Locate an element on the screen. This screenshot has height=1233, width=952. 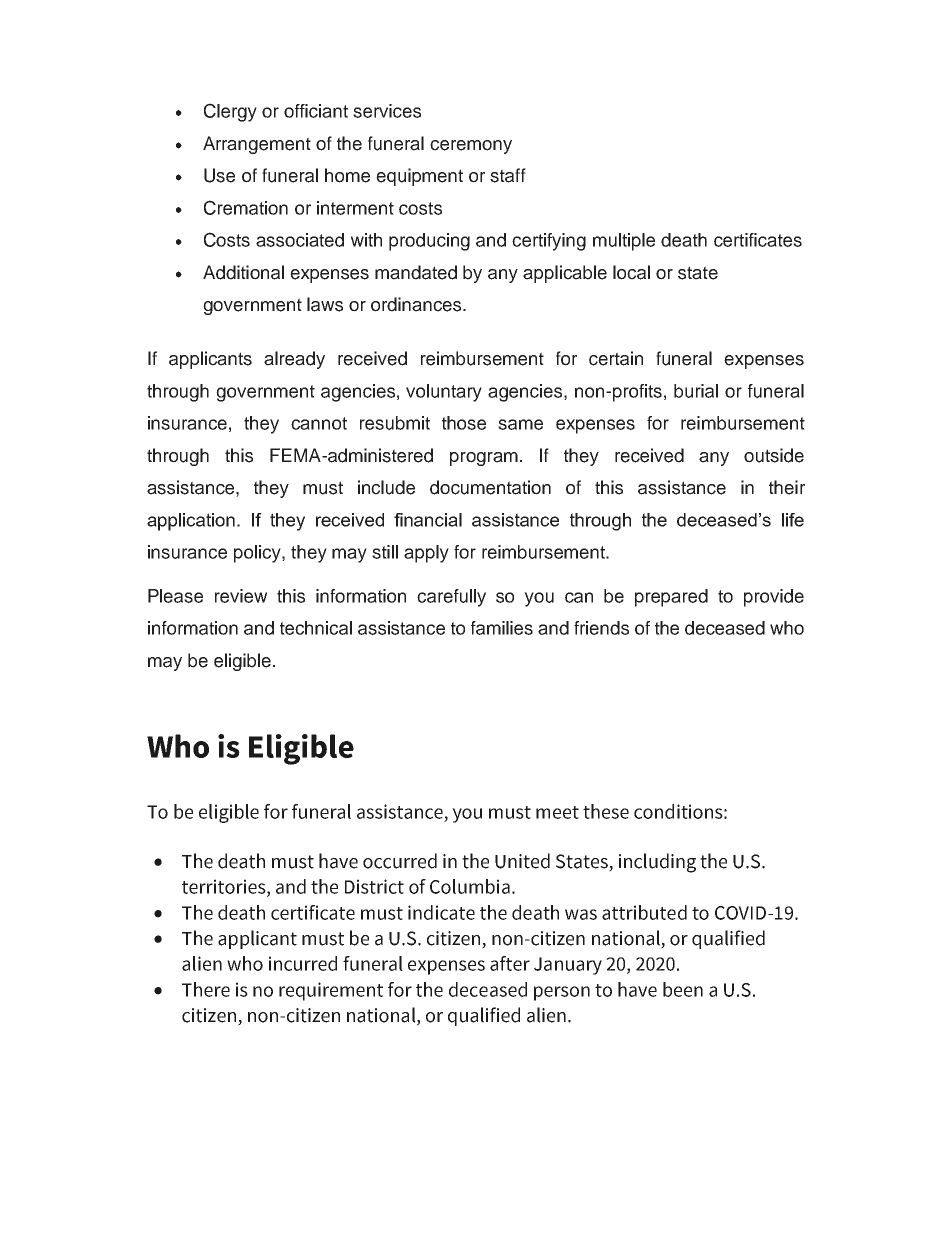
after is located at coordinates (510, 963).
